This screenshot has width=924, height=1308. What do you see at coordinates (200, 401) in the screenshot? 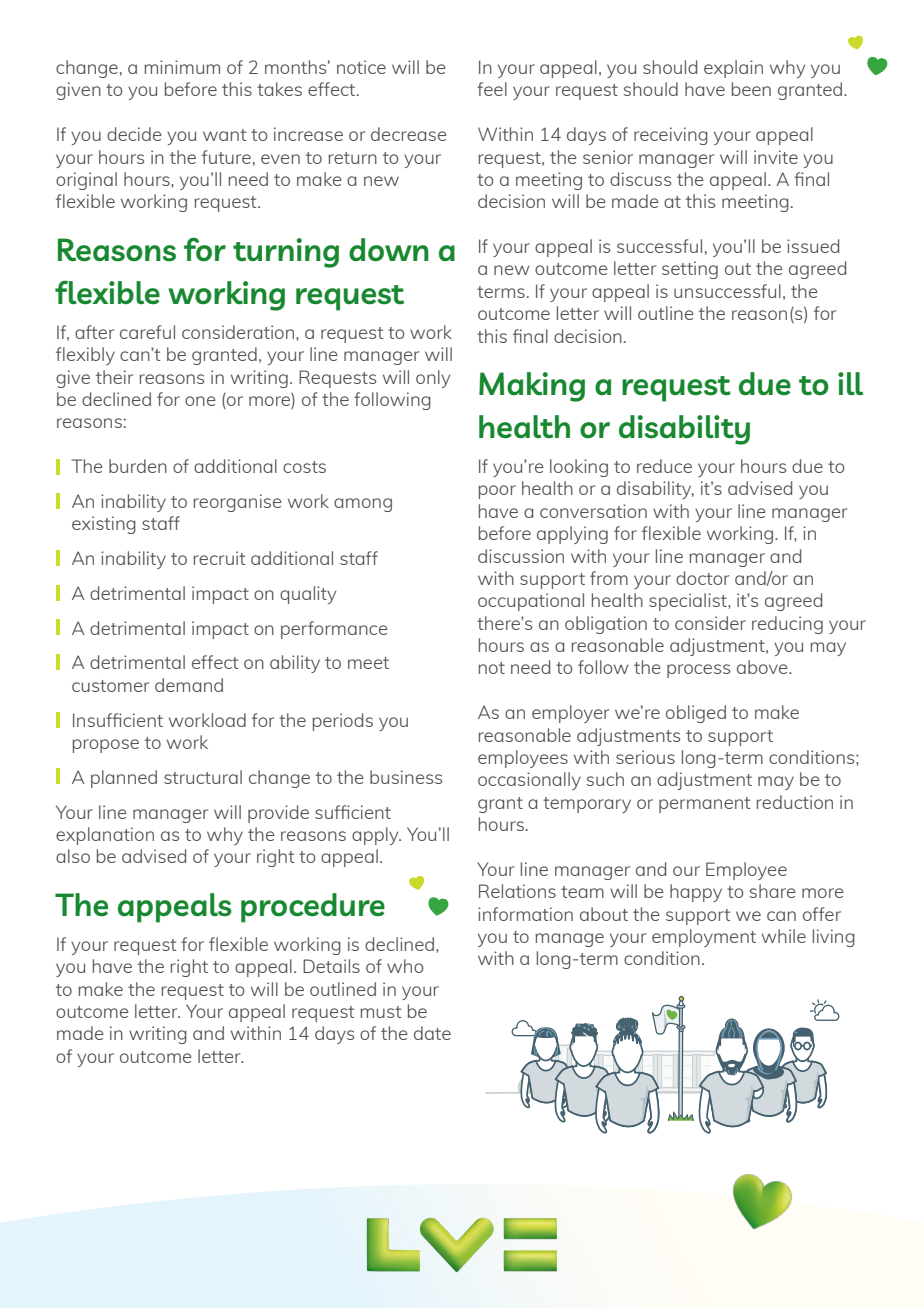
I see `one` at bounding box center [200, 401].
